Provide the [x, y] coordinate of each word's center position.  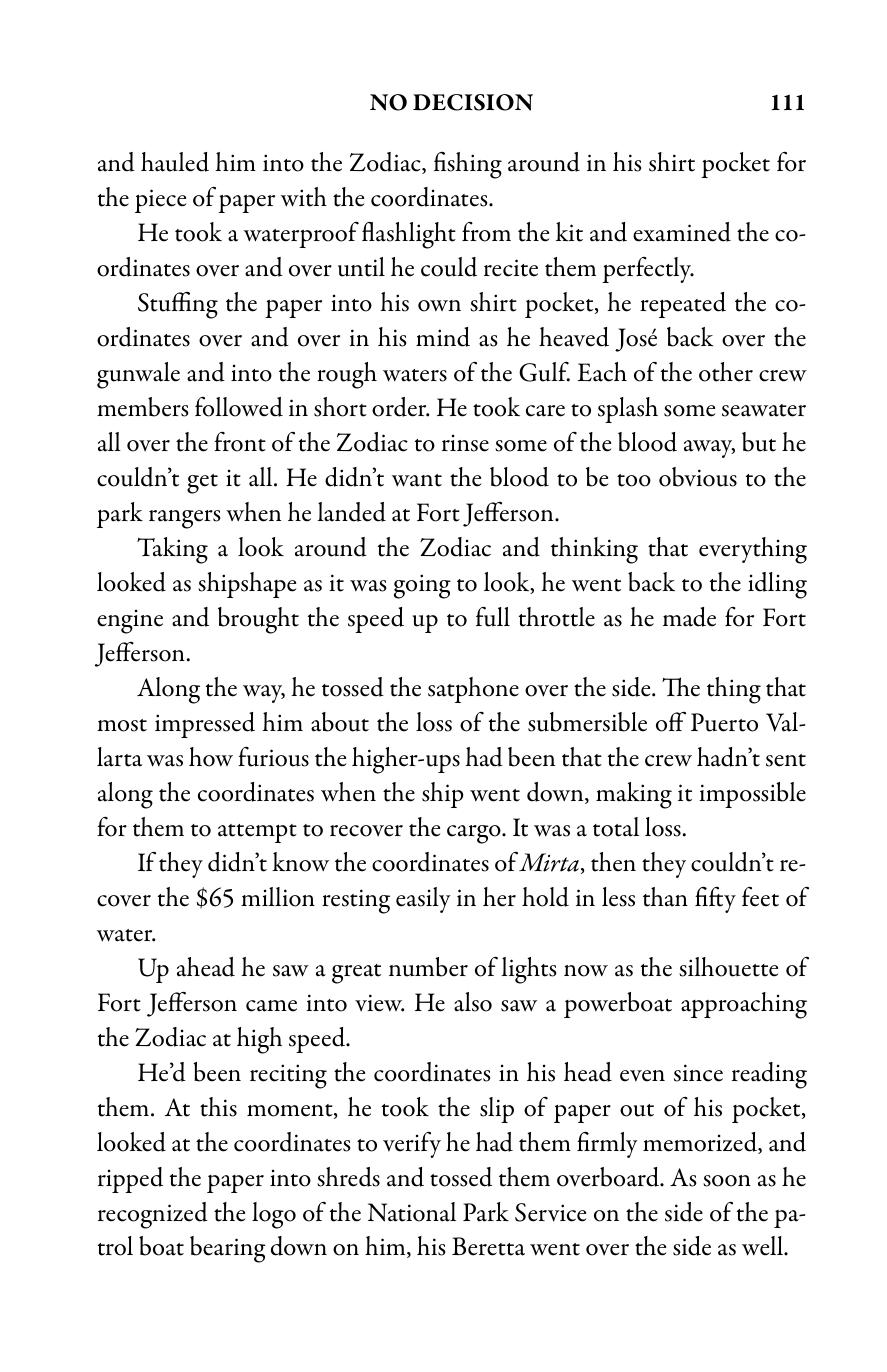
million [278, 897]
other [726, 372]
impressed [205, 725]
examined [682, 232]
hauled [175, 162]
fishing [468, 165]
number [428, 967]
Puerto [724, 722]
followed [239, 407]
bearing [228, 1249]
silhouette [728, 967]
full [493, 617]
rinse [465, 443]
